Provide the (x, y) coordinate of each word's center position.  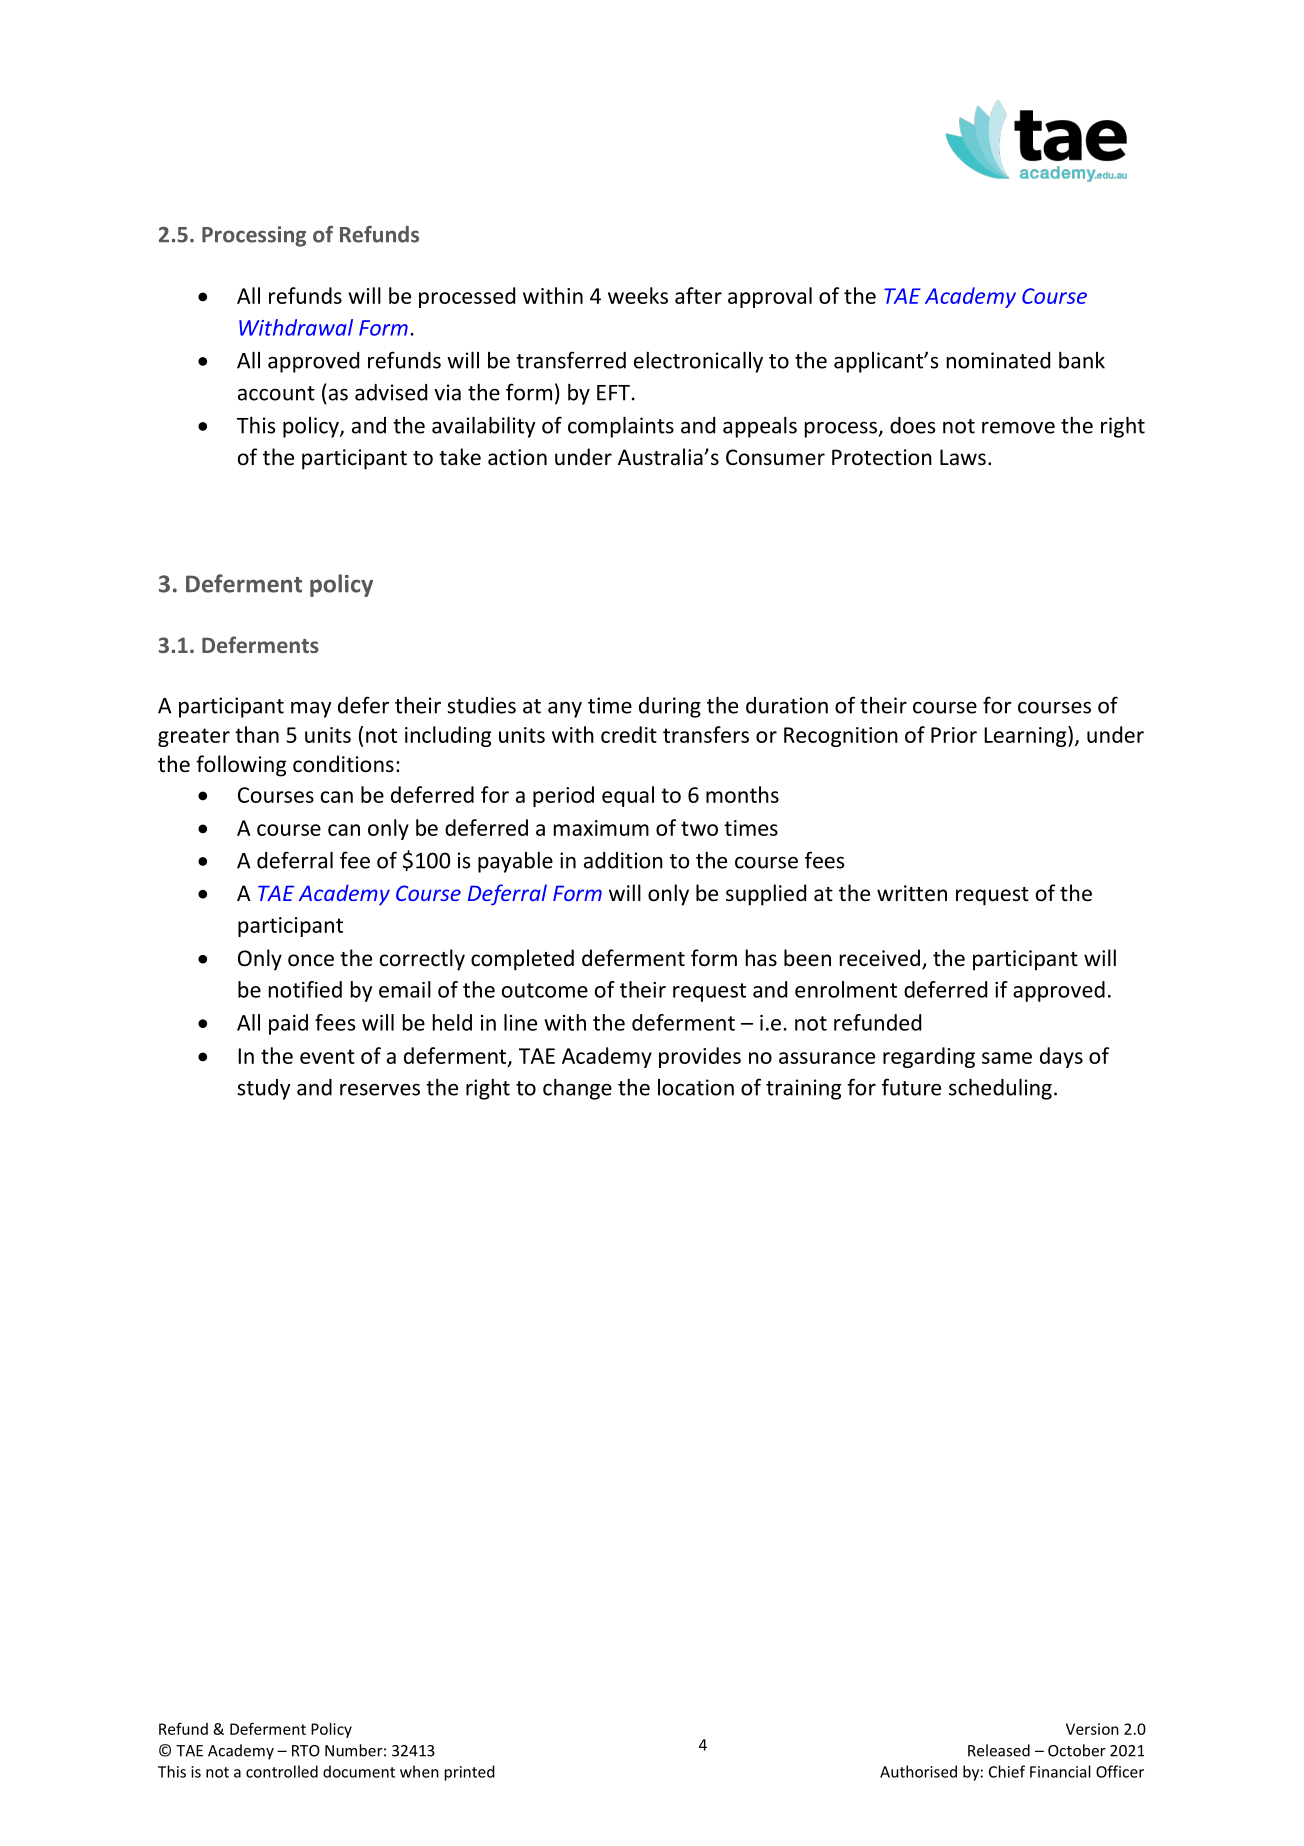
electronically (698, 362)
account (276, 393)
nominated (998, 360)
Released (999, 1750)
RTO (306, 1751)
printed (470, 1773)
